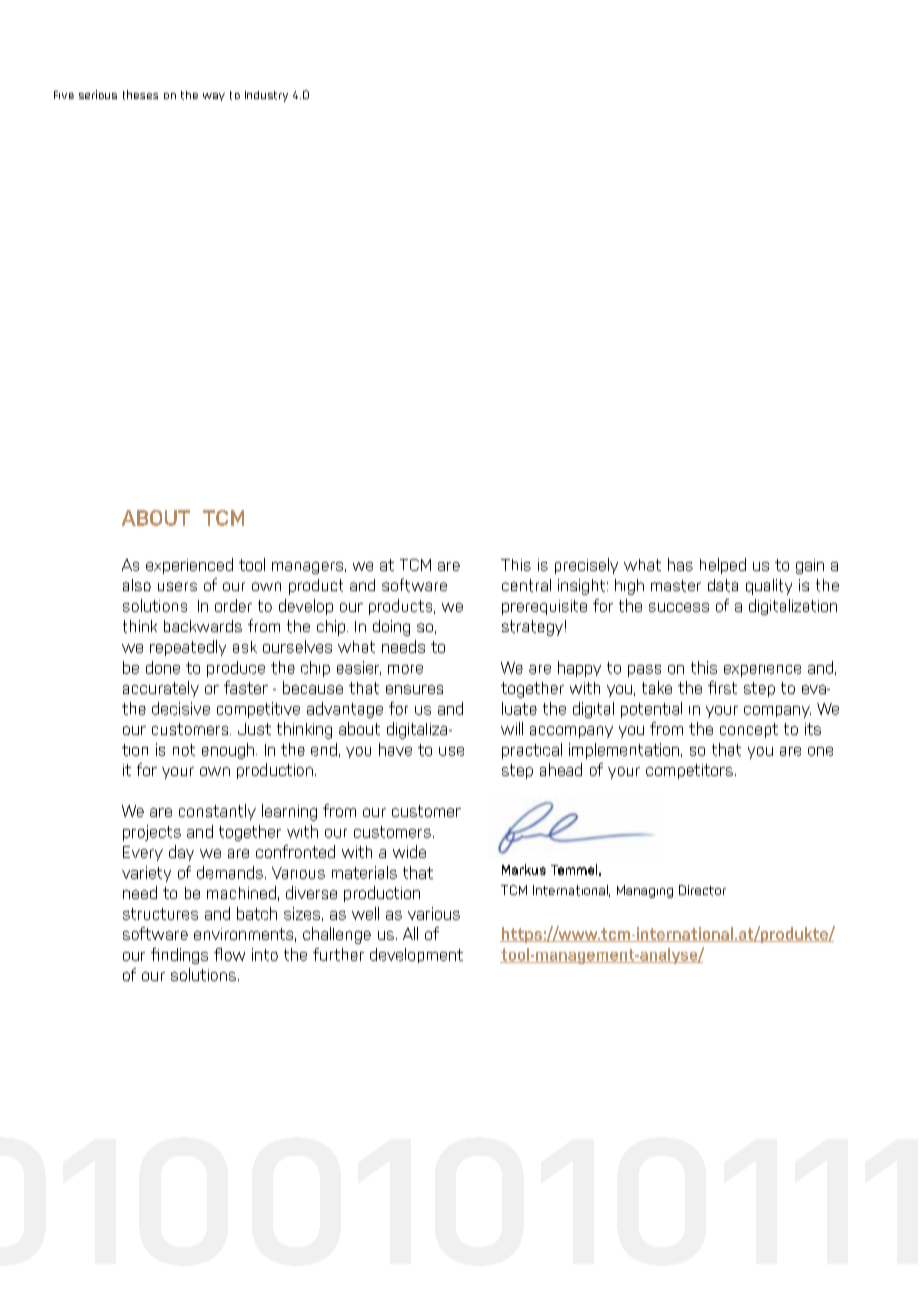 The width and height of the screenshot is (924, 1308). Describe the element at coordinates (365, 913) in the screenshot. I see `well` at that location.
